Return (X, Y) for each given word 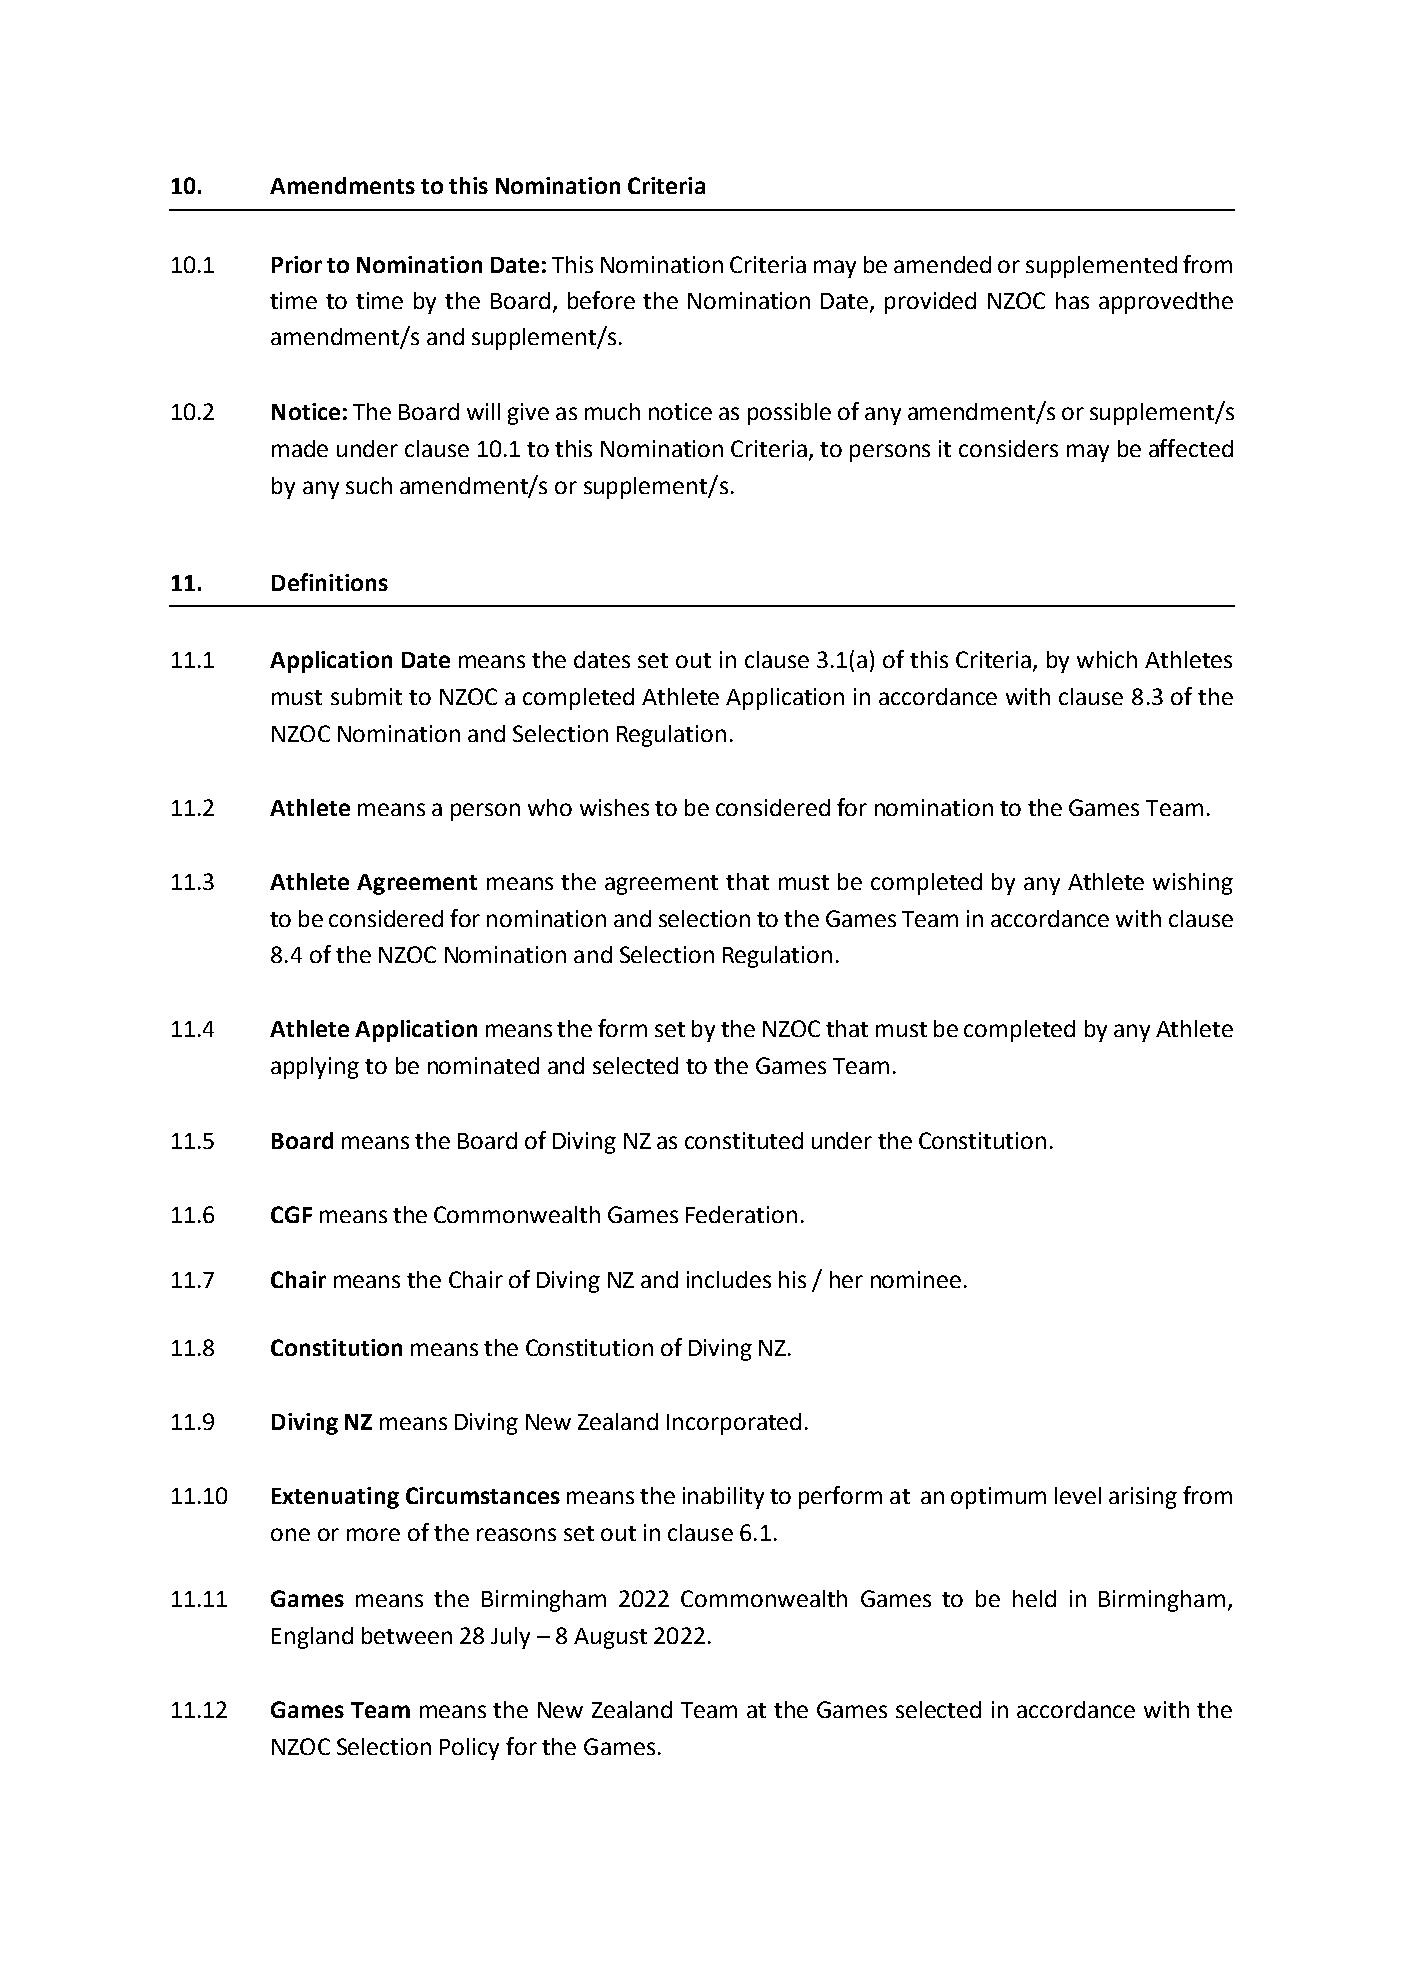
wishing (1193, 884)
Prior (297, 264)
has (1072, 300)
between (407, 1635)
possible (789, 414)
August (610, 1638)
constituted (744, 1140)
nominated (483, 1065)
